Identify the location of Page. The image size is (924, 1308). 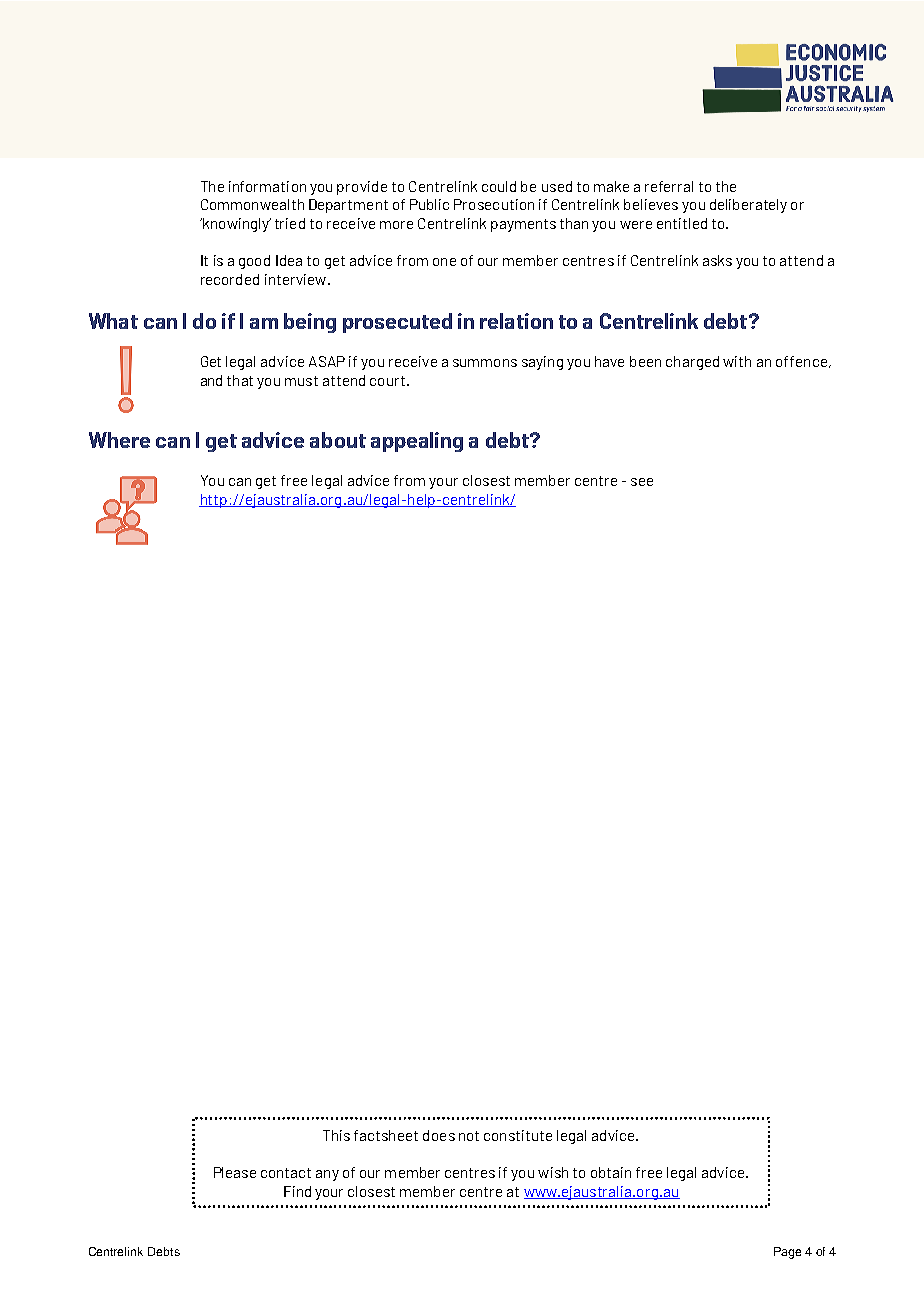
(787, 1253).
